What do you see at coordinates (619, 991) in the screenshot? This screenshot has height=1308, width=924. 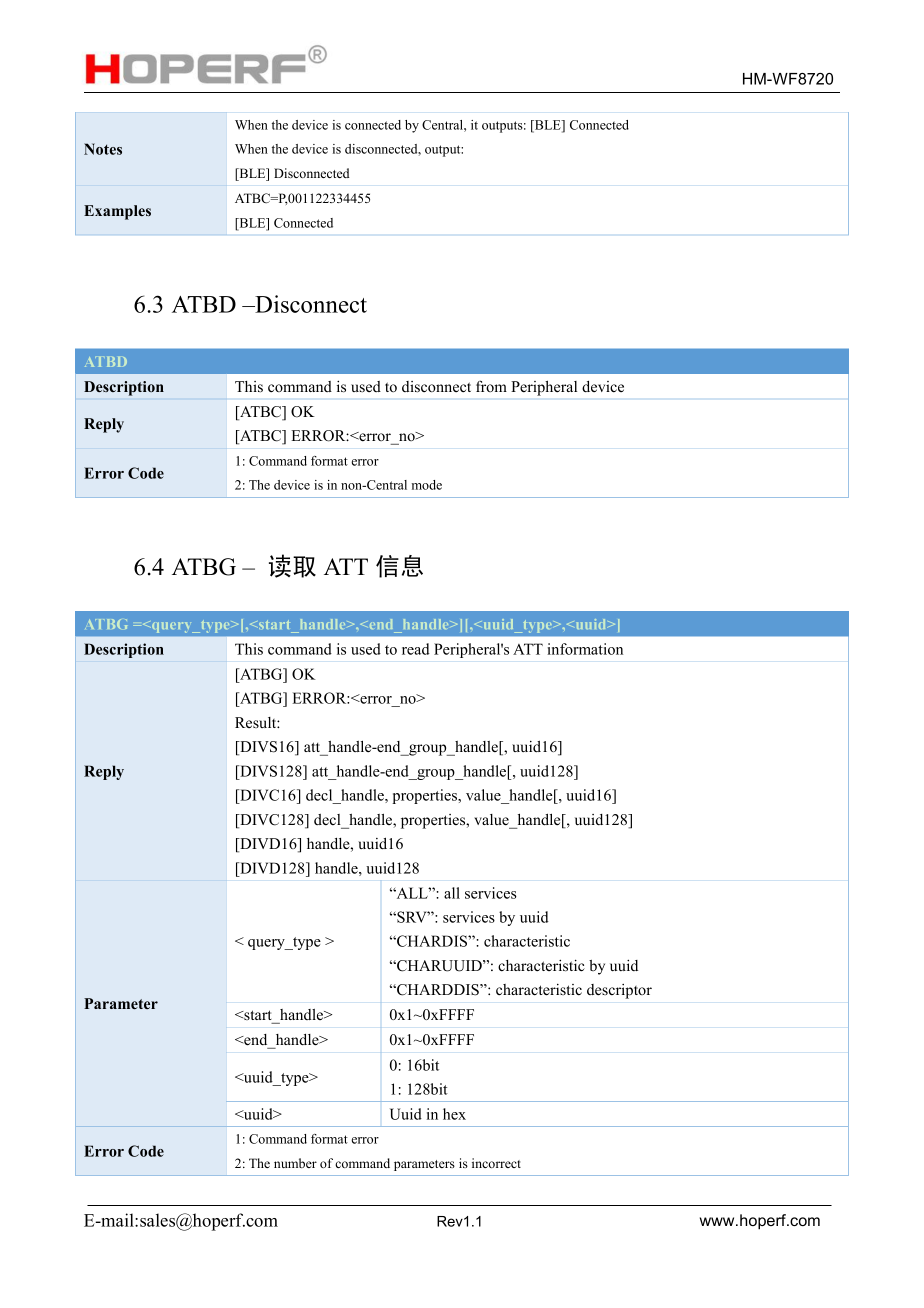 I see `descriptor` at bounding box center [619, 991].
